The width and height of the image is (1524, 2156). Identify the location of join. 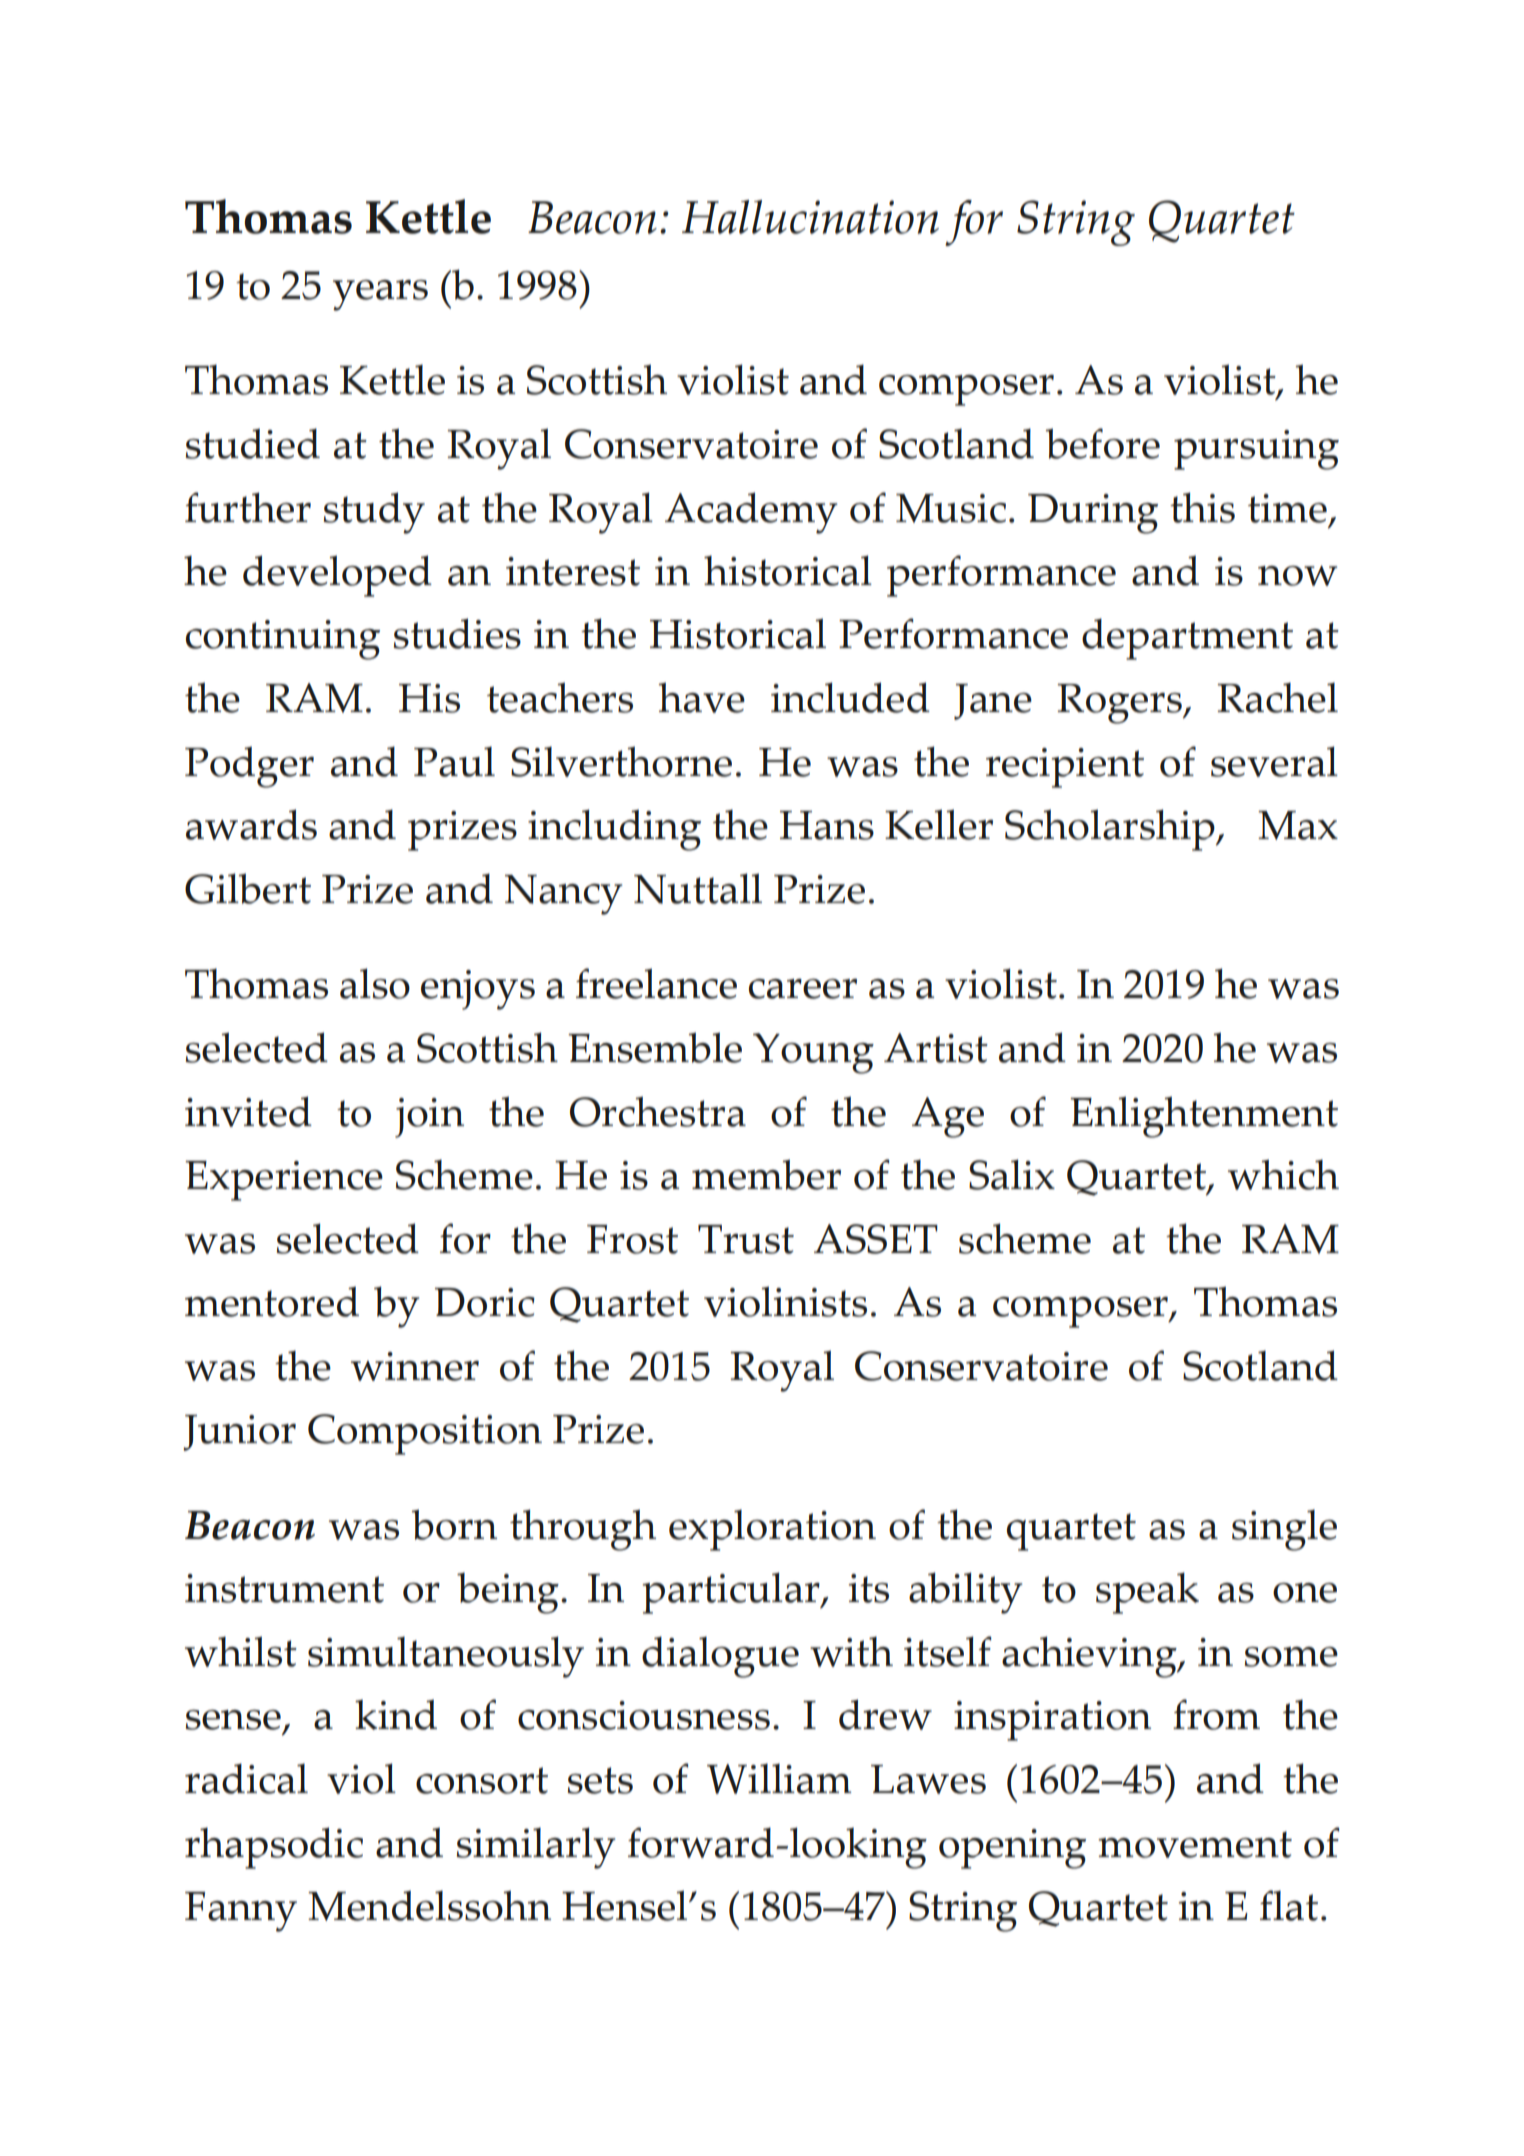
(429, 1118).
